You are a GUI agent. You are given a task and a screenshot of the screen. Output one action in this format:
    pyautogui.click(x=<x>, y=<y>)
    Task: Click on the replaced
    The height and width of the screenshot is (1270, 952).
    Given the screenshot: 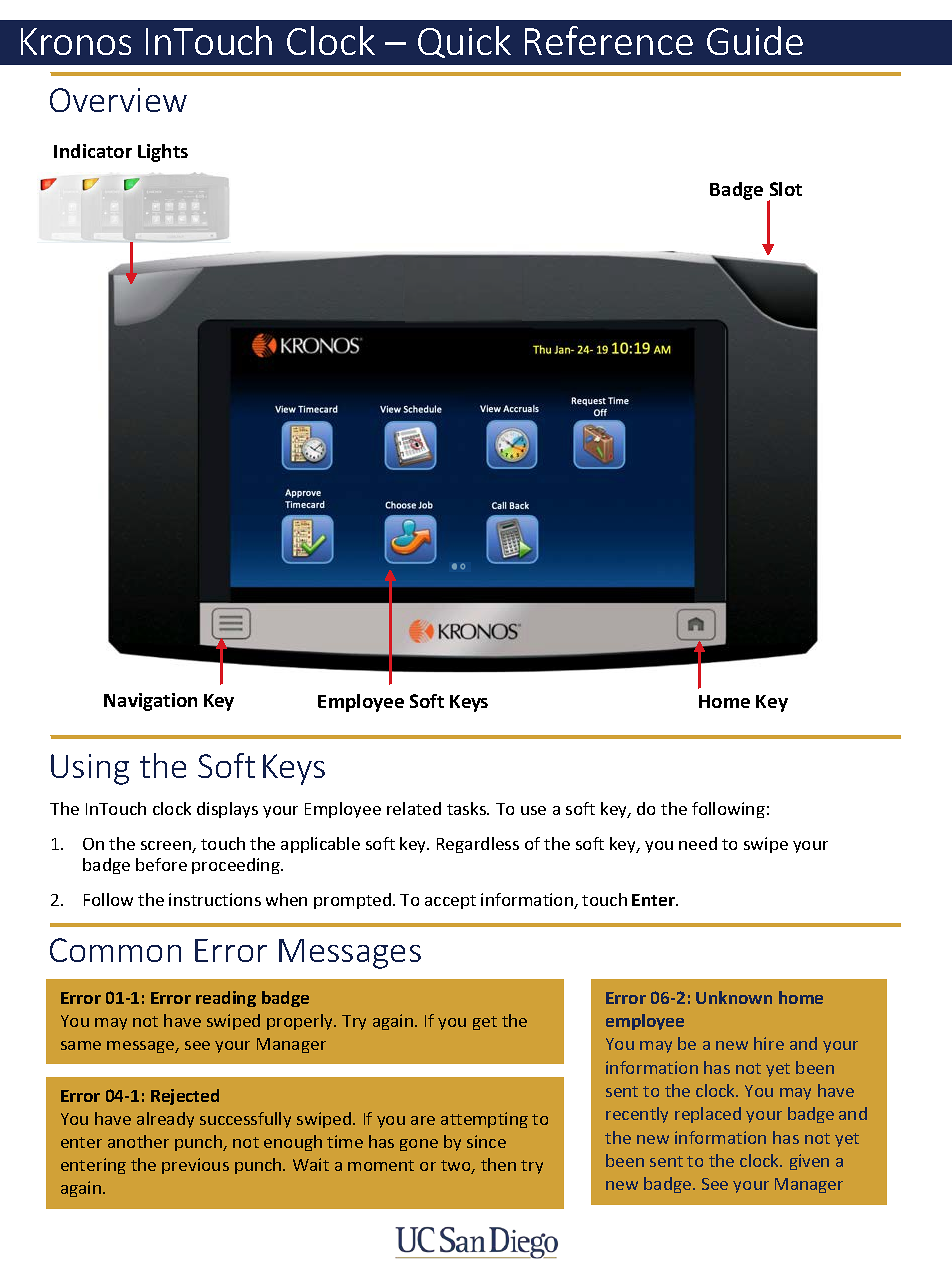 What is the action you would take?
    pyautogui.click(x=708, y=1115)
